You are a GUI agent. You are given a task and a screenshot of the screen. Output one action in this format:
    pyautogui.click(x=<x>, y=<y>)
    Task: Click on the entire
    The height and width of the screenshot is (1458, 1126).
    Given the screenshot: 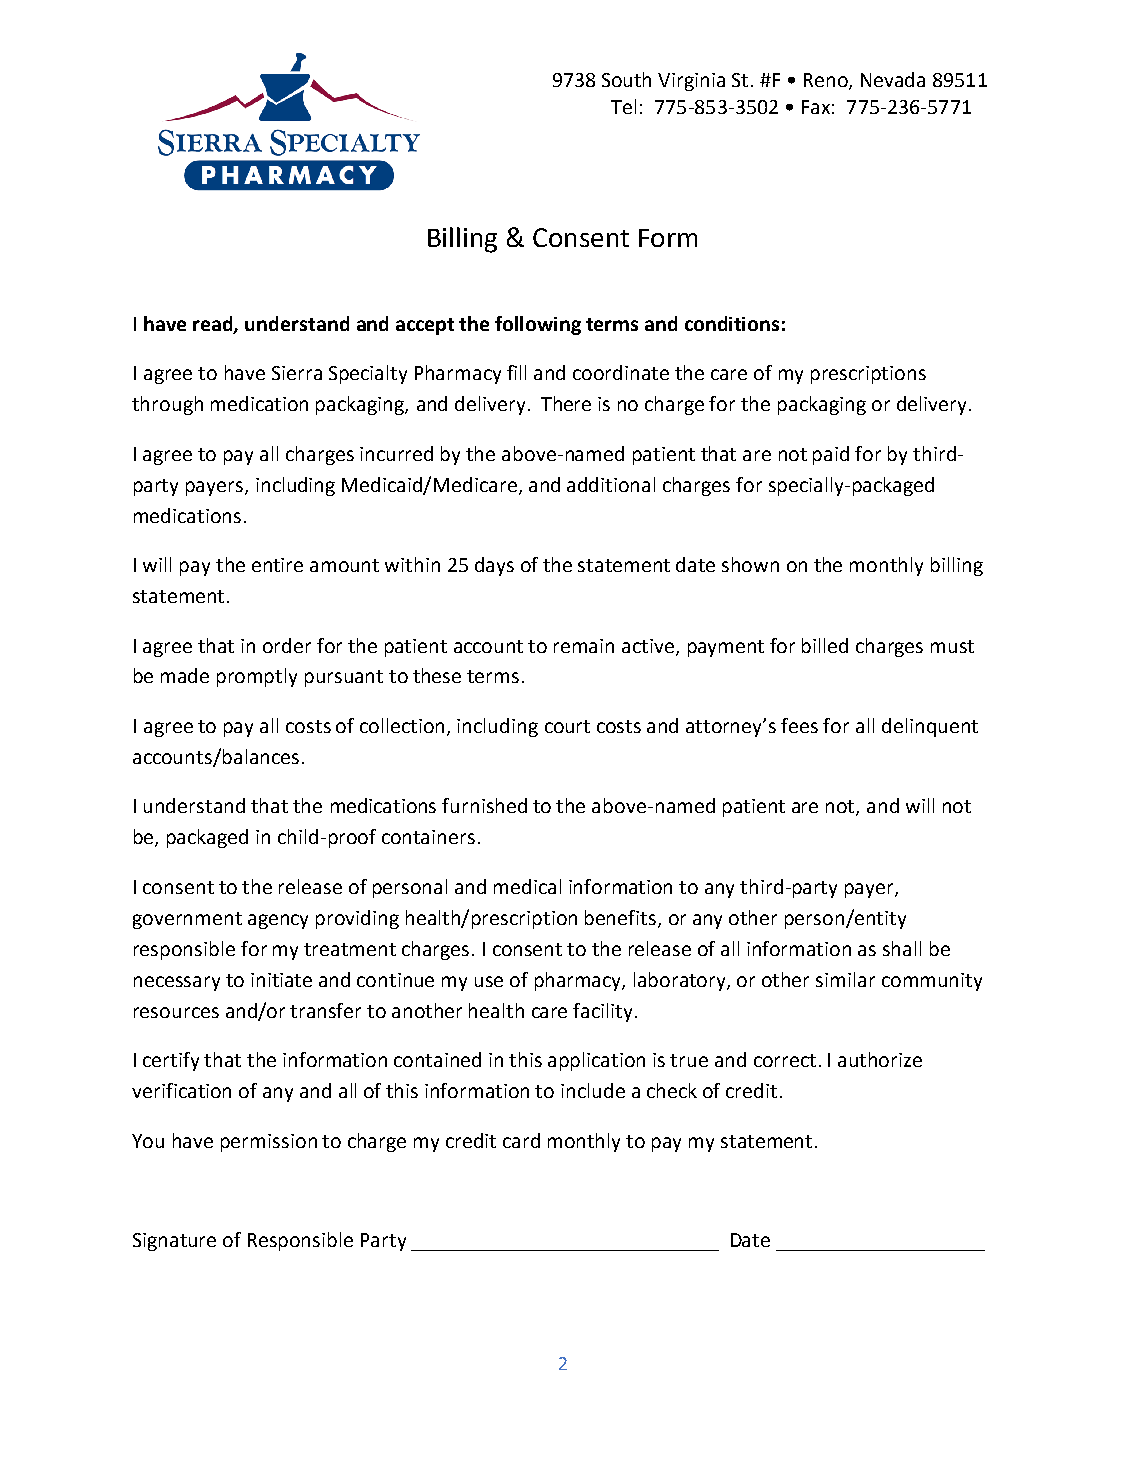 What is the action you would take?
    pyautogui.click(x=277, y=565)
